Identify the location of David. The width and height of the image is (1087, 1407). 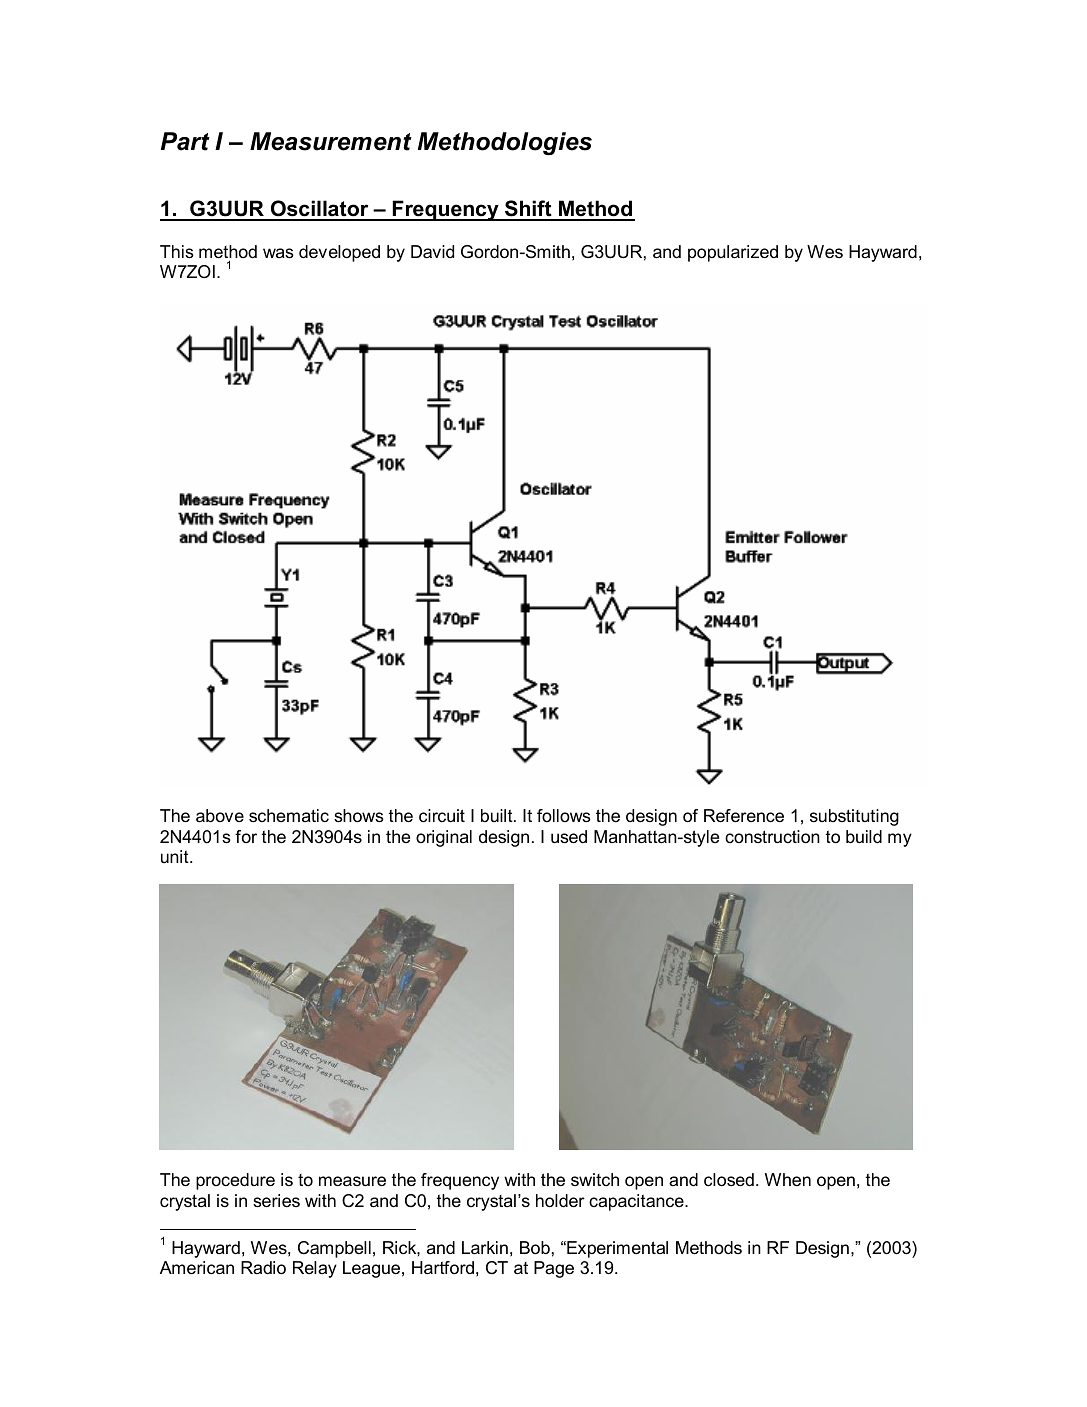
(432, 251).
